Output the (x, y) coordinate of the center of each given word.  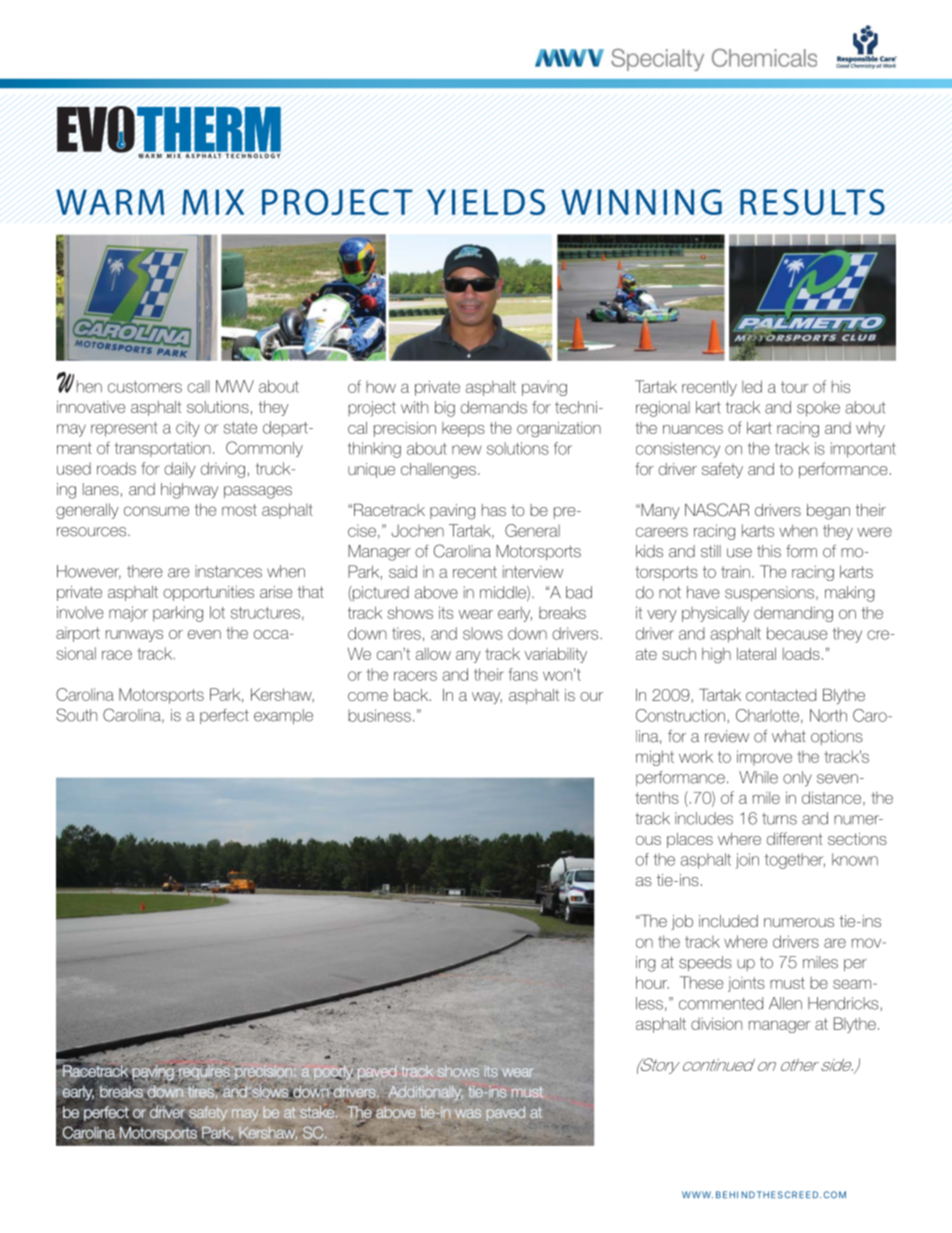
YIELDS (486, 202)
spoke (818, 409)
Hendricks (843, 1003)
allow (433, 654)
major (128, 614)
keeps (463, 429)
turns (779, 819)
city (188, 429)
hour (652, 982)
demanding (793, 614)
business (379, 715)
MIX (213, 202)
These (701, 982)
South (76, 715)
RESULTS (812, 202)
